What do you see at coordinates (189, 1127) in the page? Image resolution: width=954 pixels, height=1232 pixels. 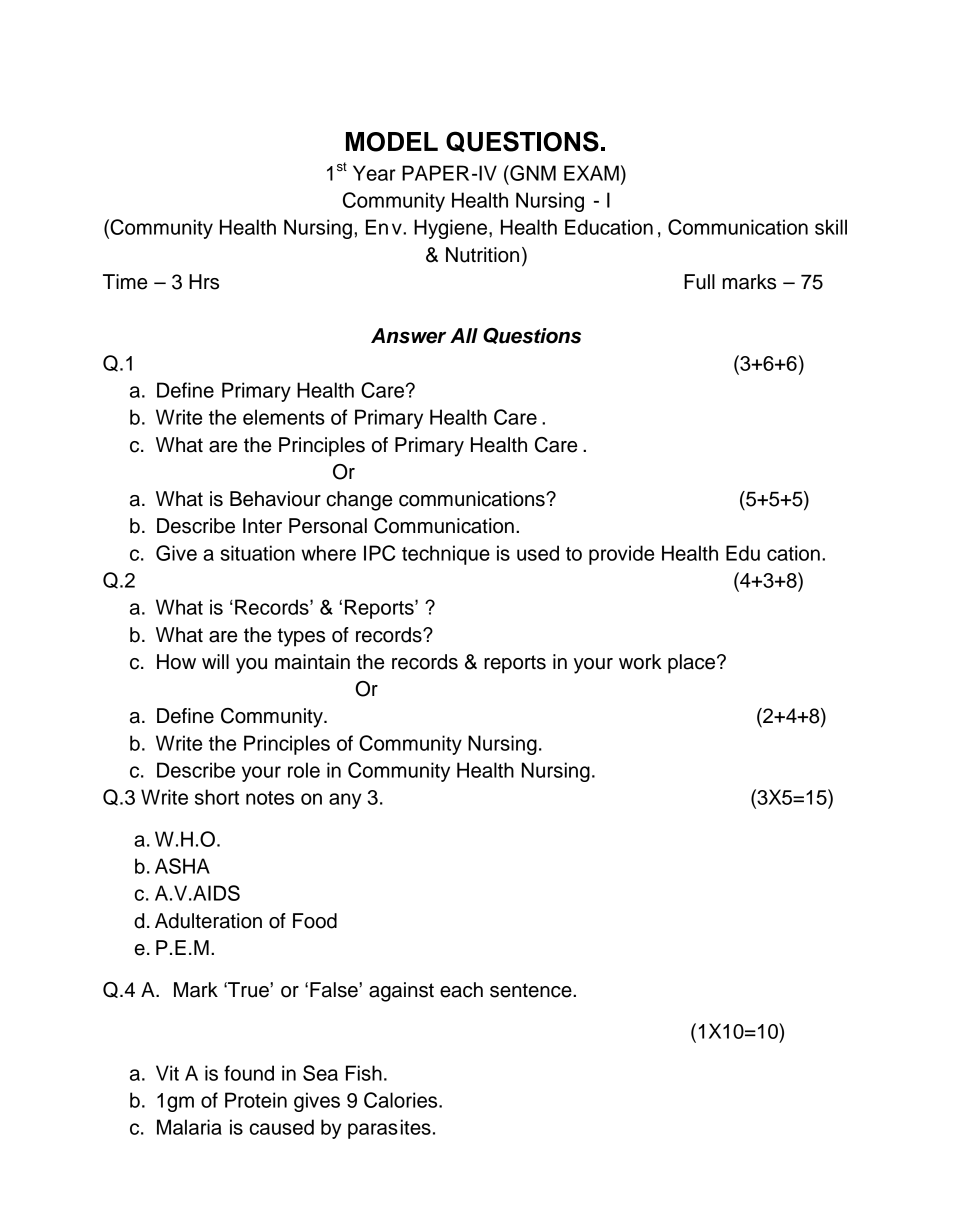 I see `Malaria` at bounding box center [189, 1127].
